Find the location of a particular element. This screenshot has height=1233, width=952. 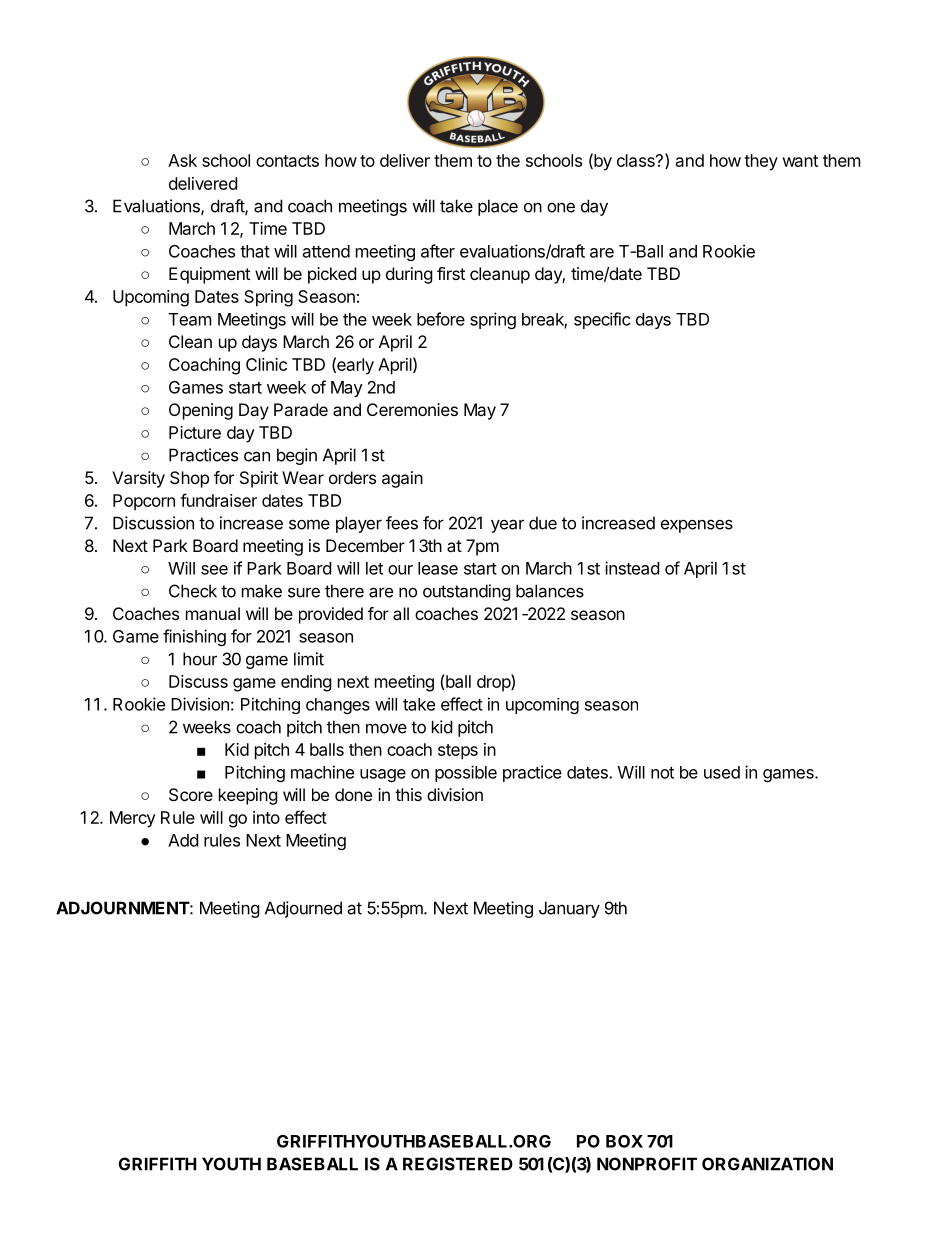

used is located at coordinates (722, 772).
